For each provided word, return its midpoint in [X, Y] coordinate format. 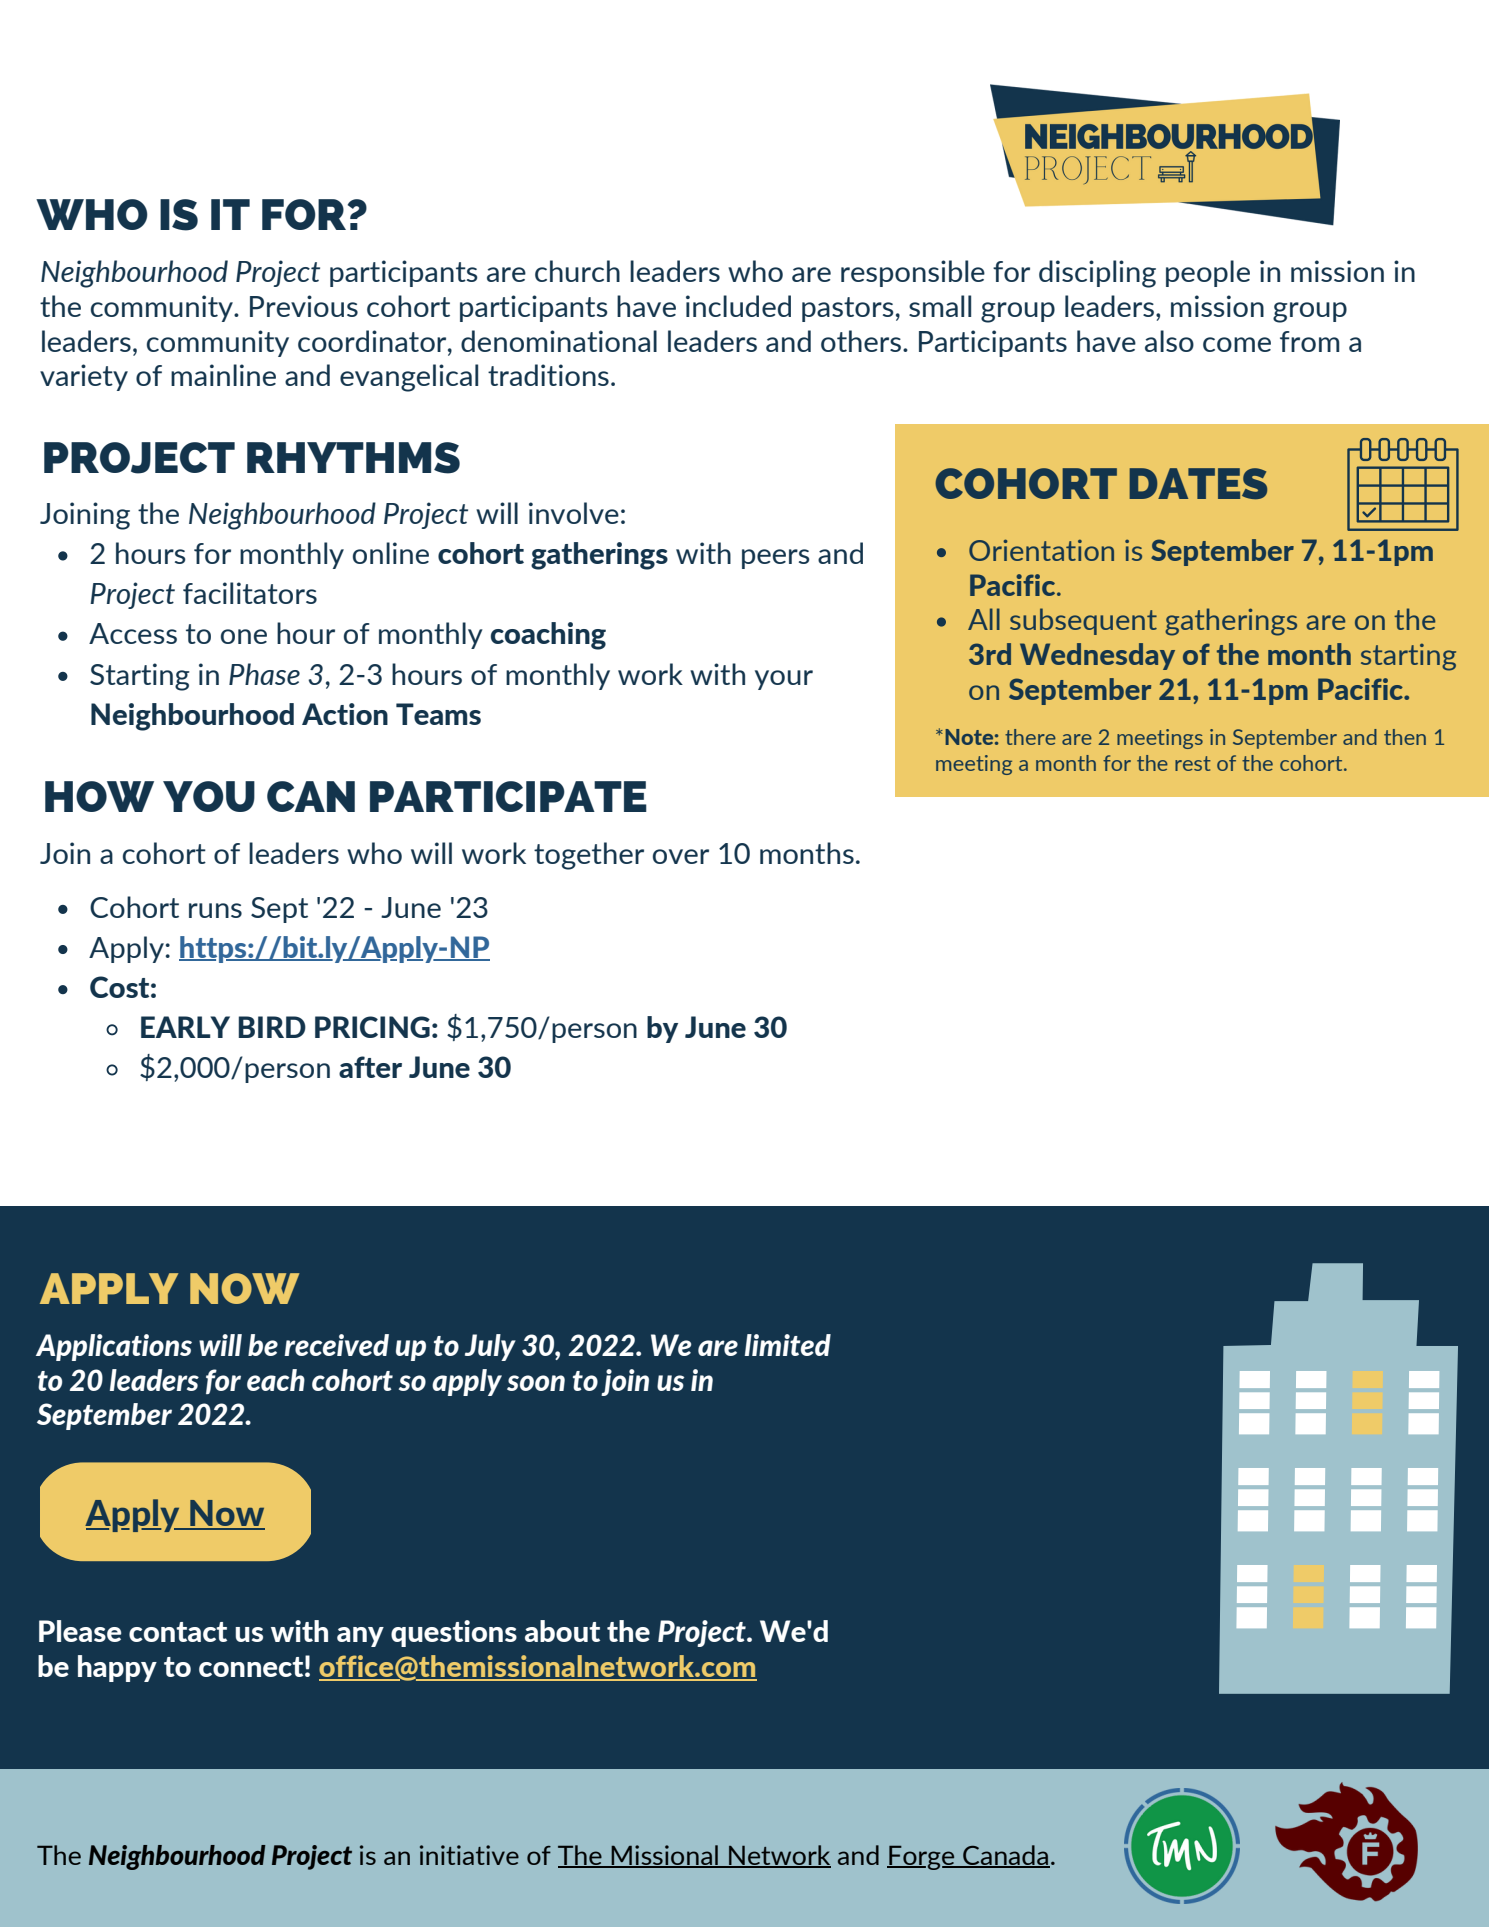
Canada [1005, 1856]
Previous [304, 306]
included [738, 306]
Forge [922, 1857]
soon [536, 1383]
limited [788, 1345]
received [336, 1345]
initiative [469, 1855]
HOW [99, 796]
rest [1193, 763]
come [1237, 344]
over [681, 856]
